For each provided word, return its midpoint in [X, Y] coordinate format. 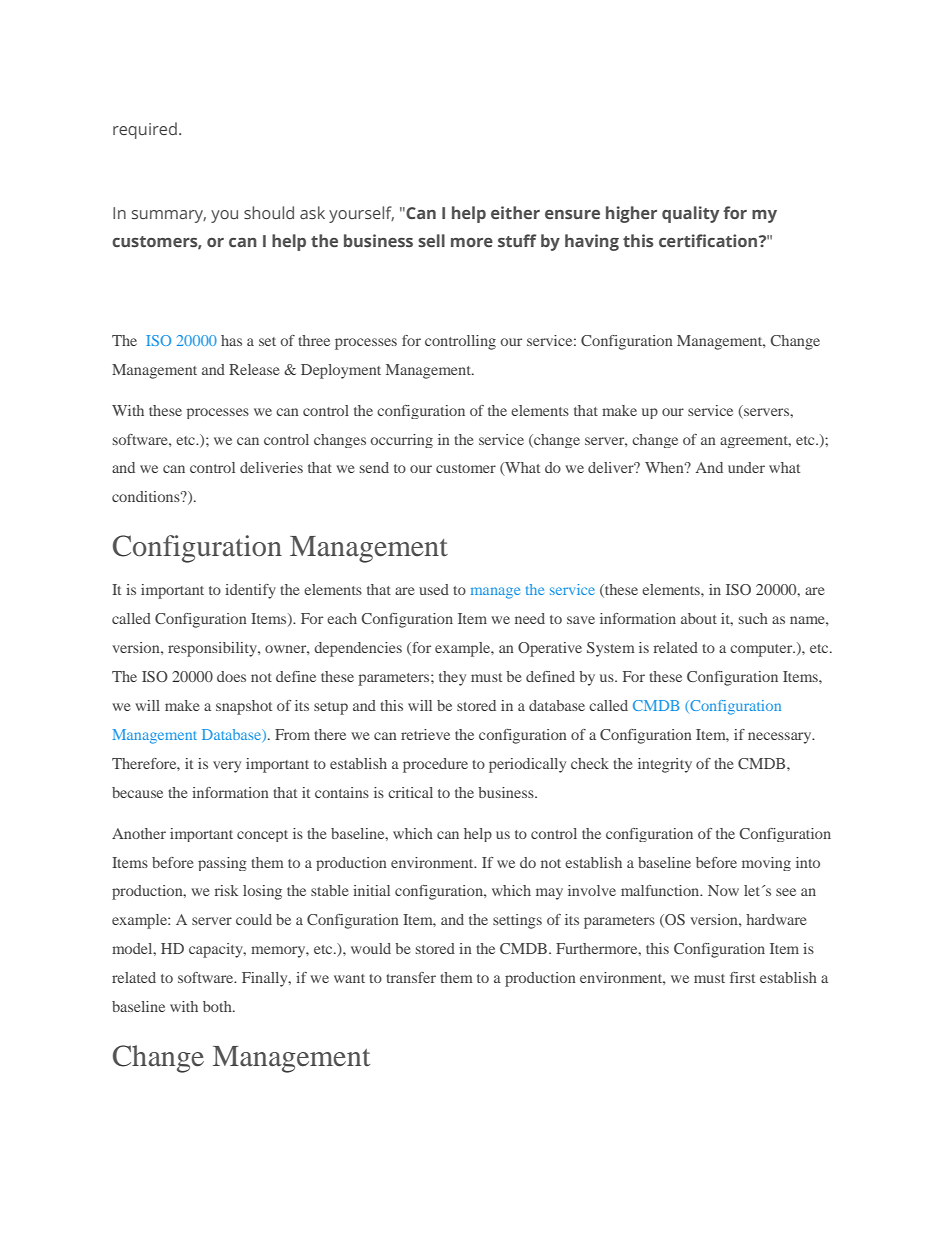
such [753, 618]
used [434, 589]
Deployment [341, 371]
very [227, 767]
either [515, 212]
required [145, 130]
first [742, 977]
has [231, 340]
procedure [435, 765]
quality [690, 214]
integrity [665, 765]
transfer [411, 977]
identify [250, 591]
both [218, 1006]
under [746, 467]
